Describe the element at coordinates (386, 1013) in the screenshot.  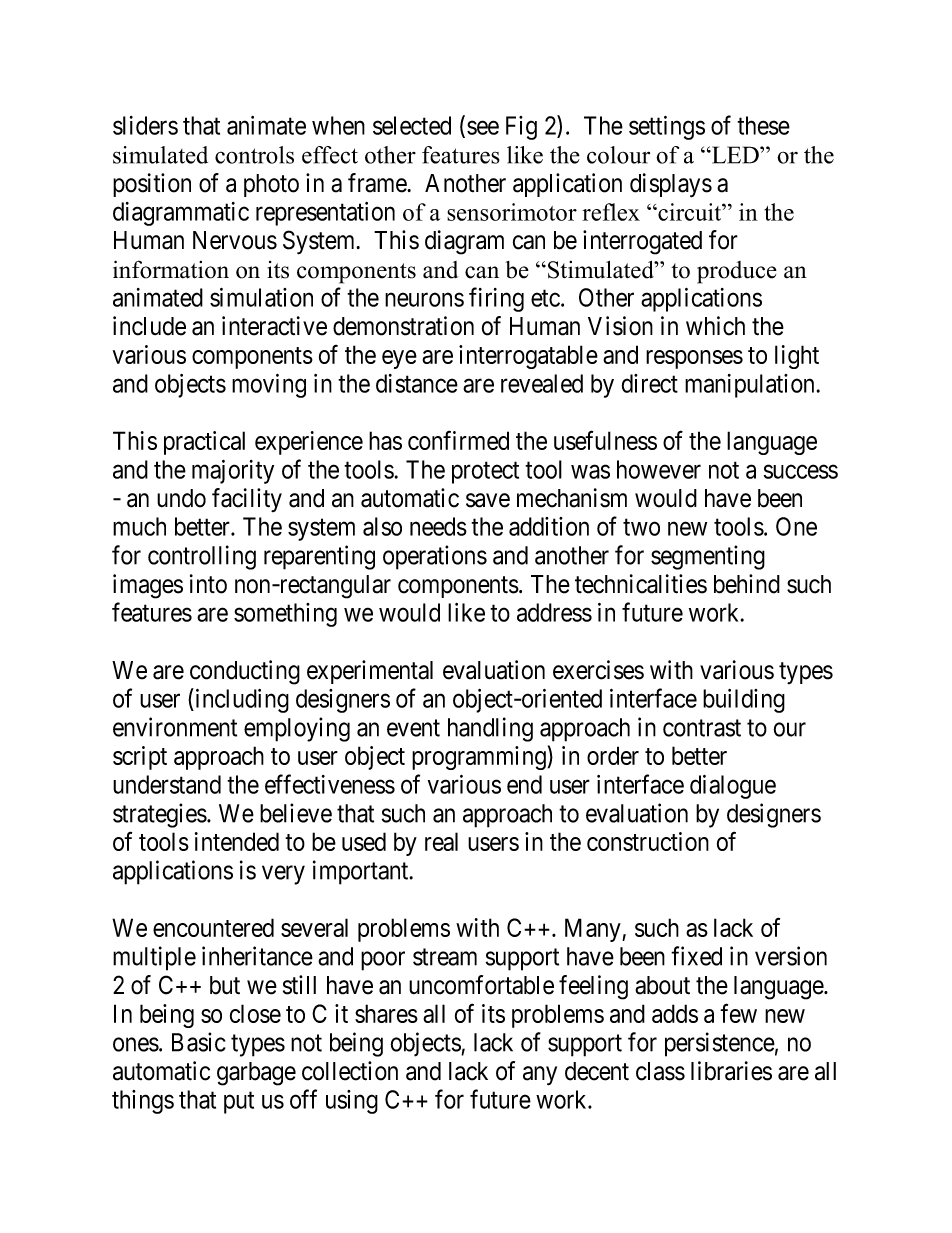
I see `shares` at that location.
